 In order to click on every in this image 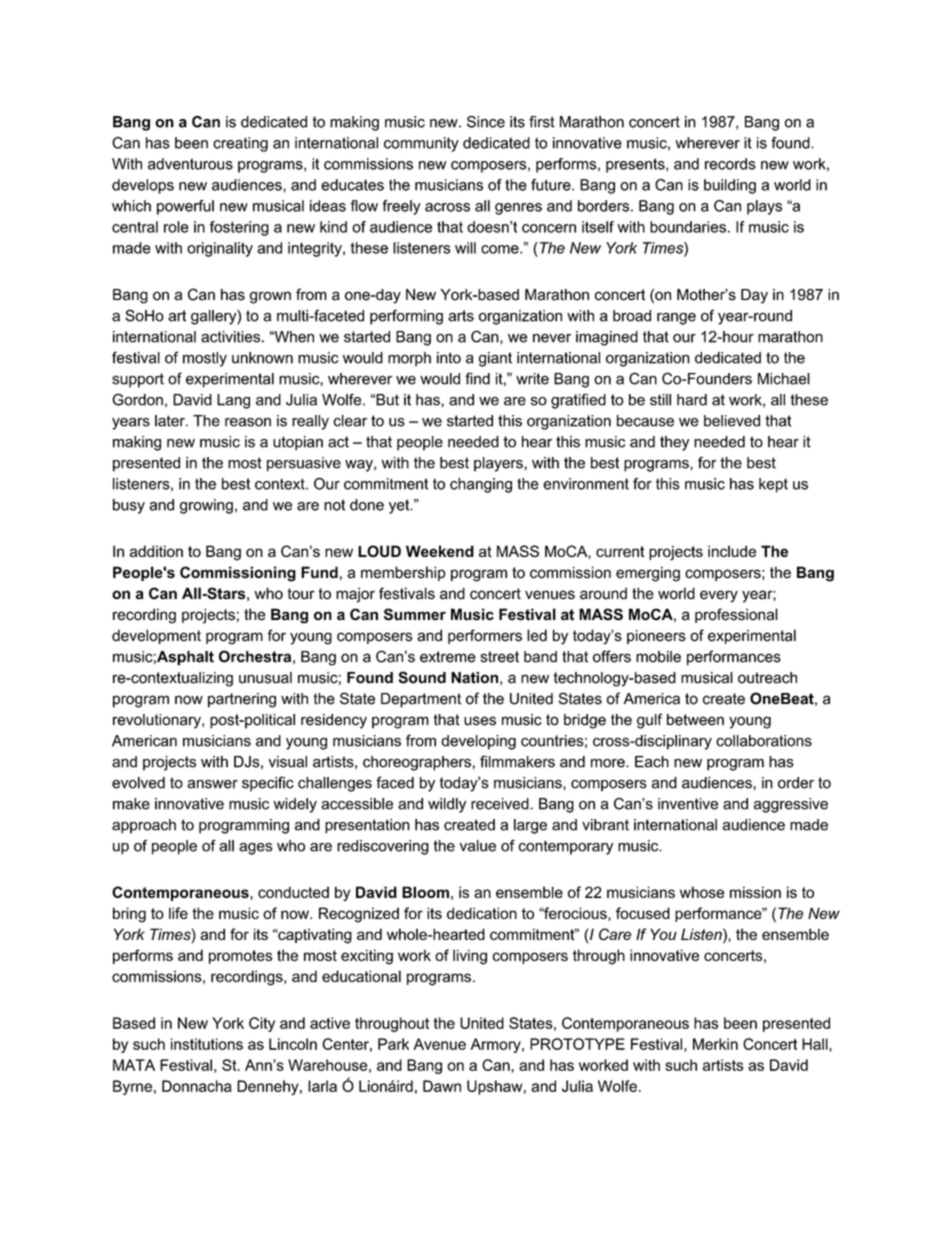, I will do `click(719, 596)`.
